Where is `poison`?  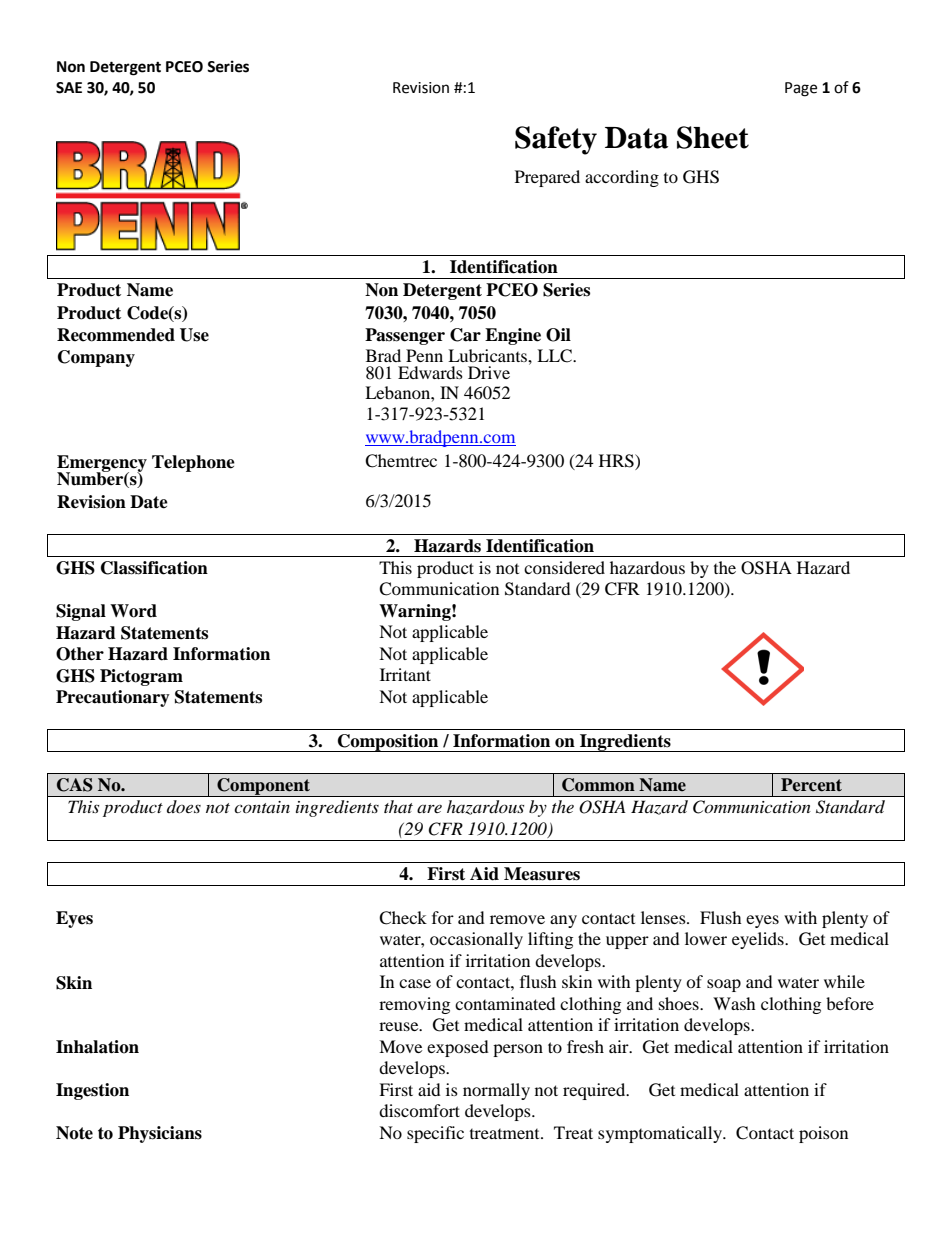
poison is located at coordinates (823, 1134).
